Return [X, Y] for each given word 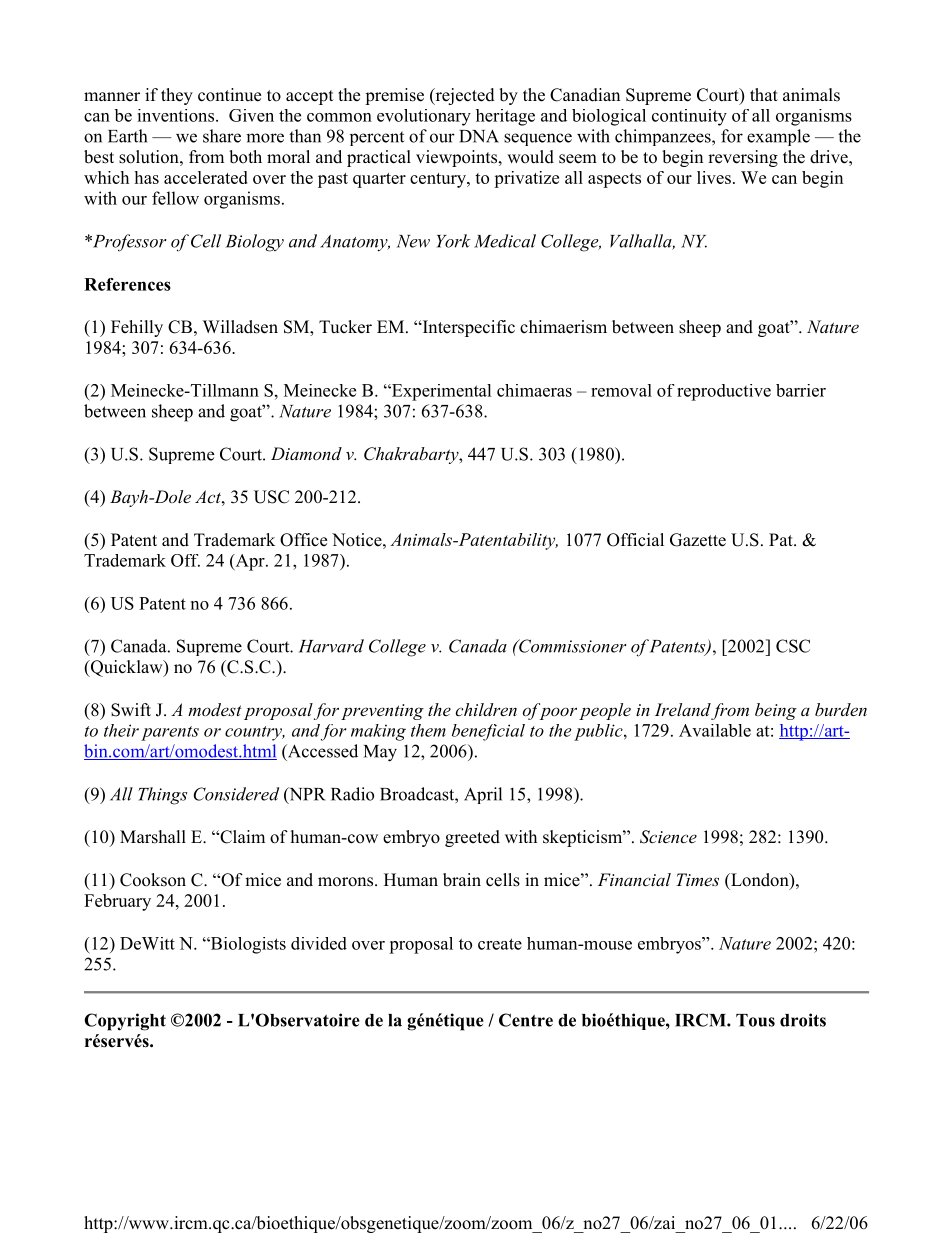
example [778, 137]
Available [715, 730]
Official [635, 540]
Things [162, 796]
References [127, 284]
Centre [526, 1020]
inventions [175, 115]
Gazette [698, 540]
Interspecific [467, 328]
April [483, 795]
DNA [479, 136]
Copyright [125, 1022]
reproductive [724, 392]
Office [303, 540]
